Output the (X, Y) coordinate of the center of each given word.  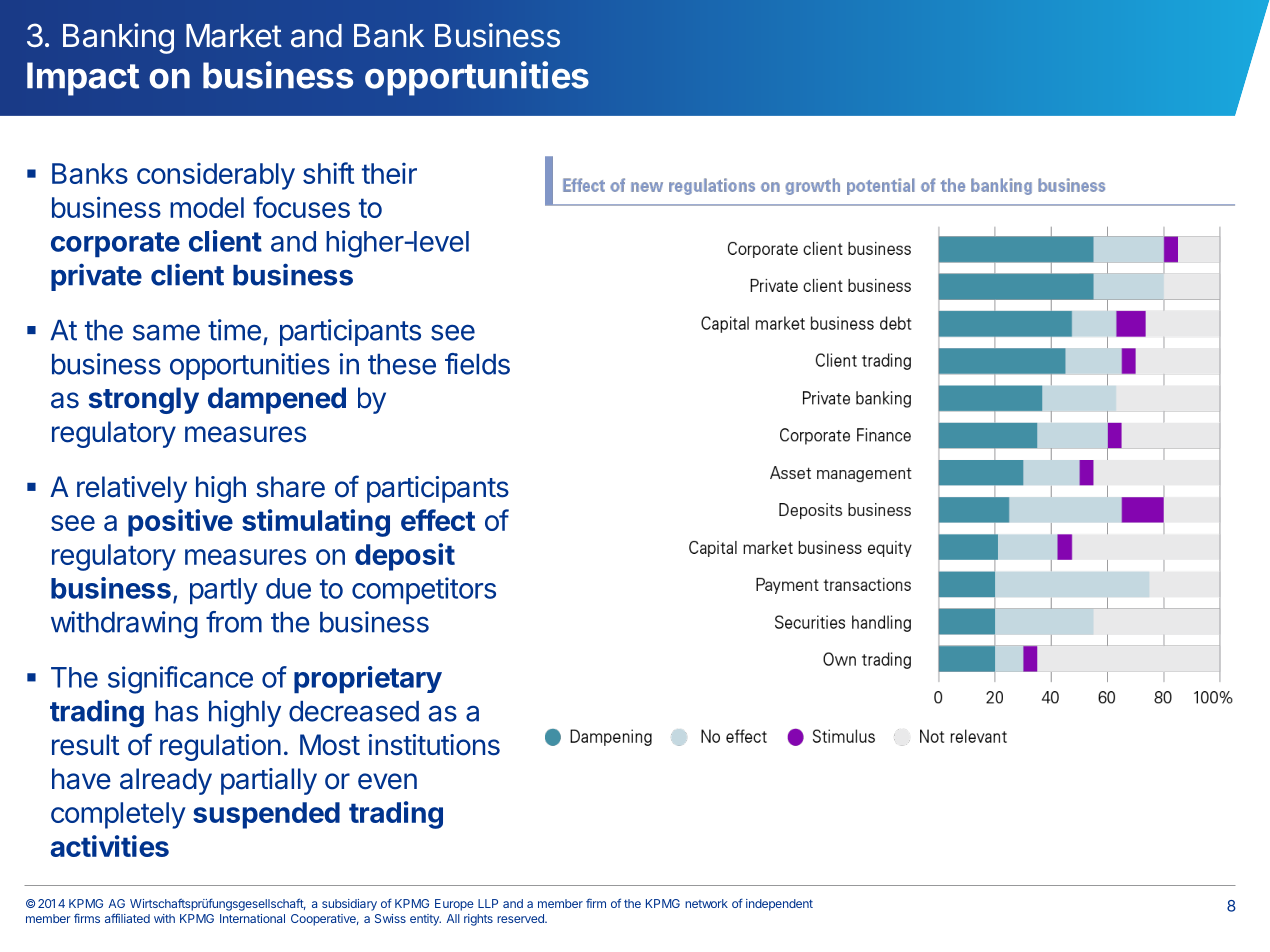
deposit (405, 557)
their (389, 173)
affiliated (127, 918)
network (706, 903)
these (402, 364)
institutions (434, 745)
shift (328, 173)
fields (477, 364)
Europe (454, 905)
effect (438, 520)
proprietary (368, 679)
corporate (115, 244)
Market (234, 36)
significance (180, 680)
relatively (132, 489)
